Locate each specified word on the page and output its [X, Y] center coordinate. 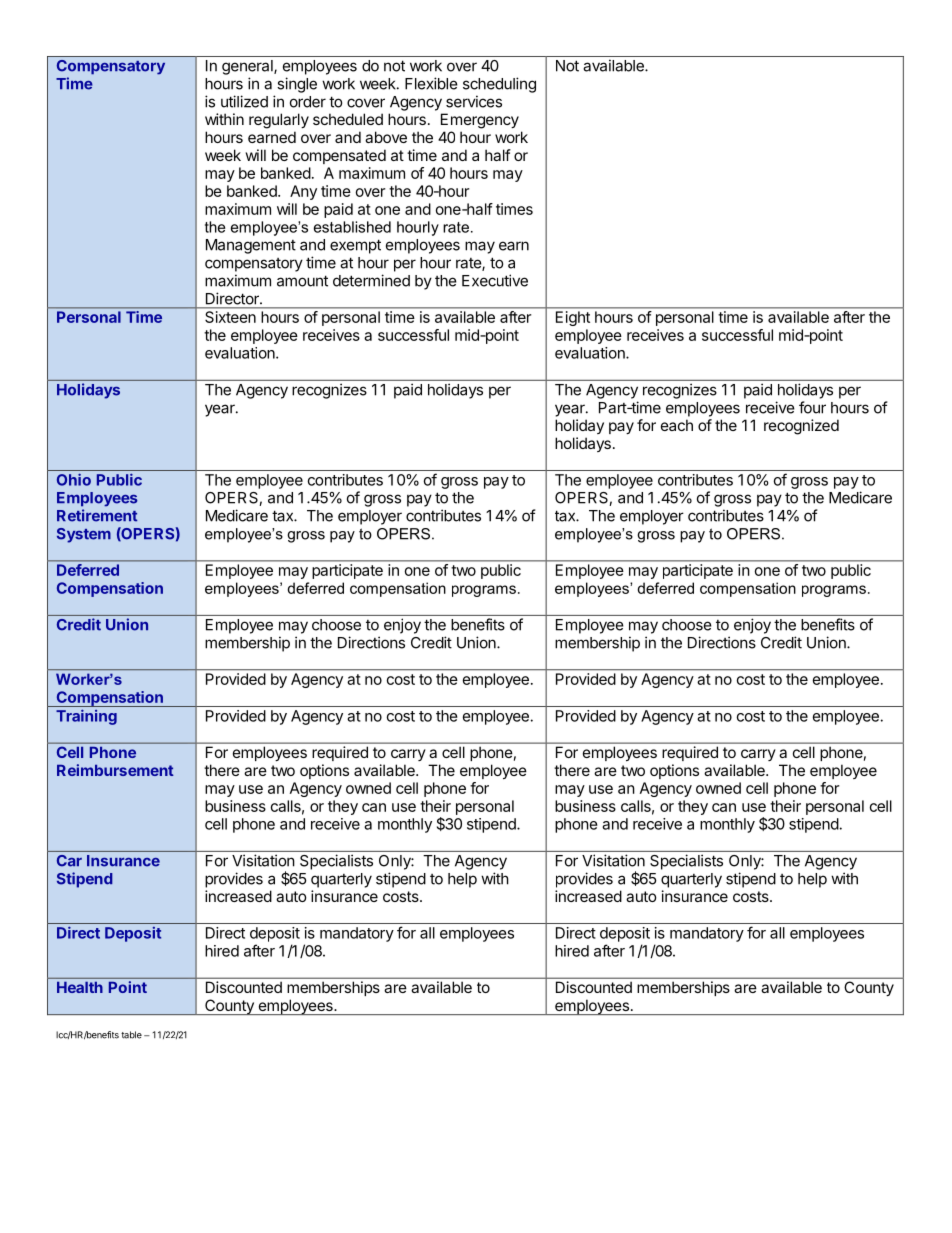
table [131, 1035]
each [677, 425]
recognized [801, 427]
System [84, 535]
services [474, 101]
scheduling [499, 85]
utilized [244, 101]
